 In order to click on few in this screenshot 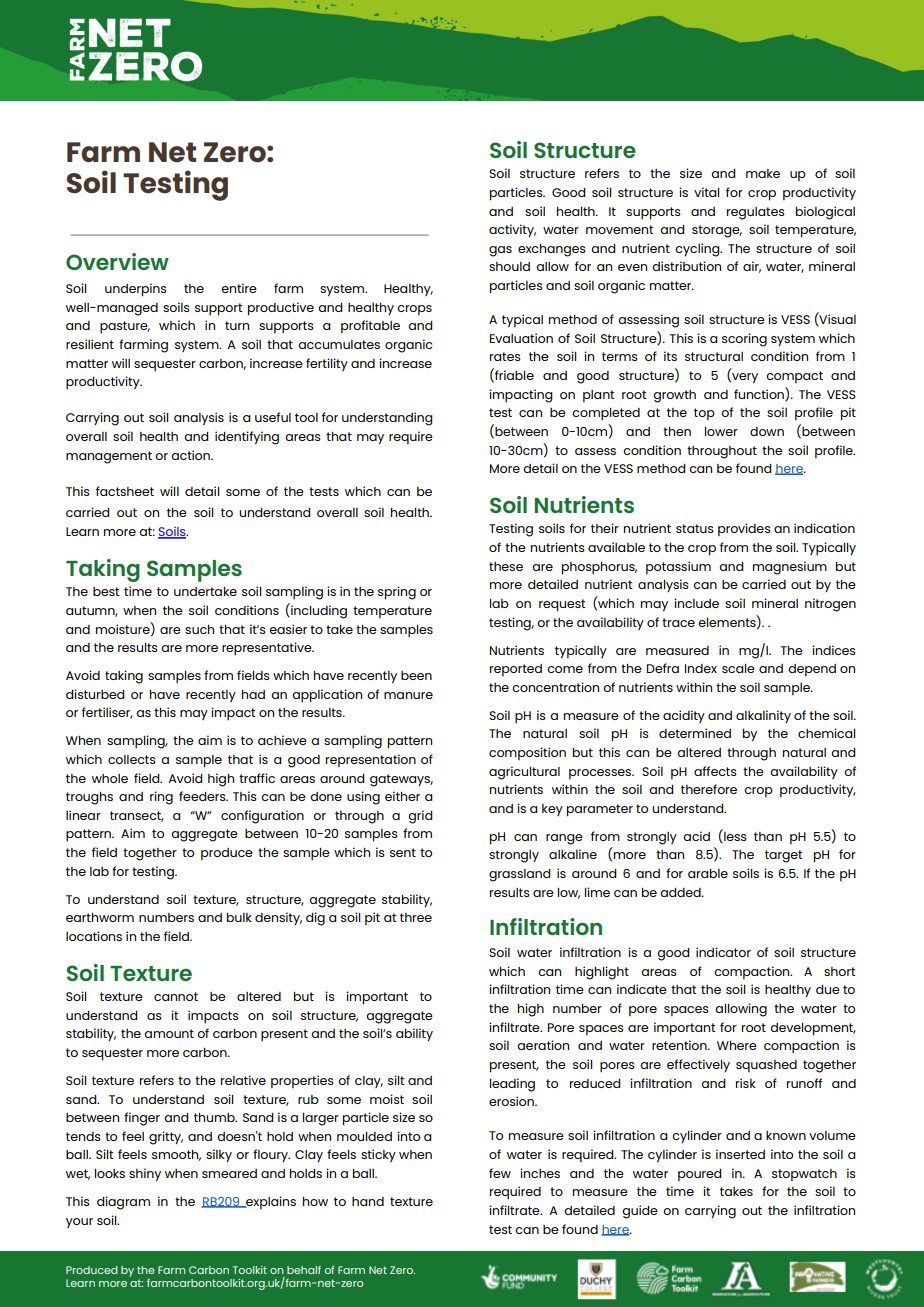, I will do `click(500, 1173)`.
